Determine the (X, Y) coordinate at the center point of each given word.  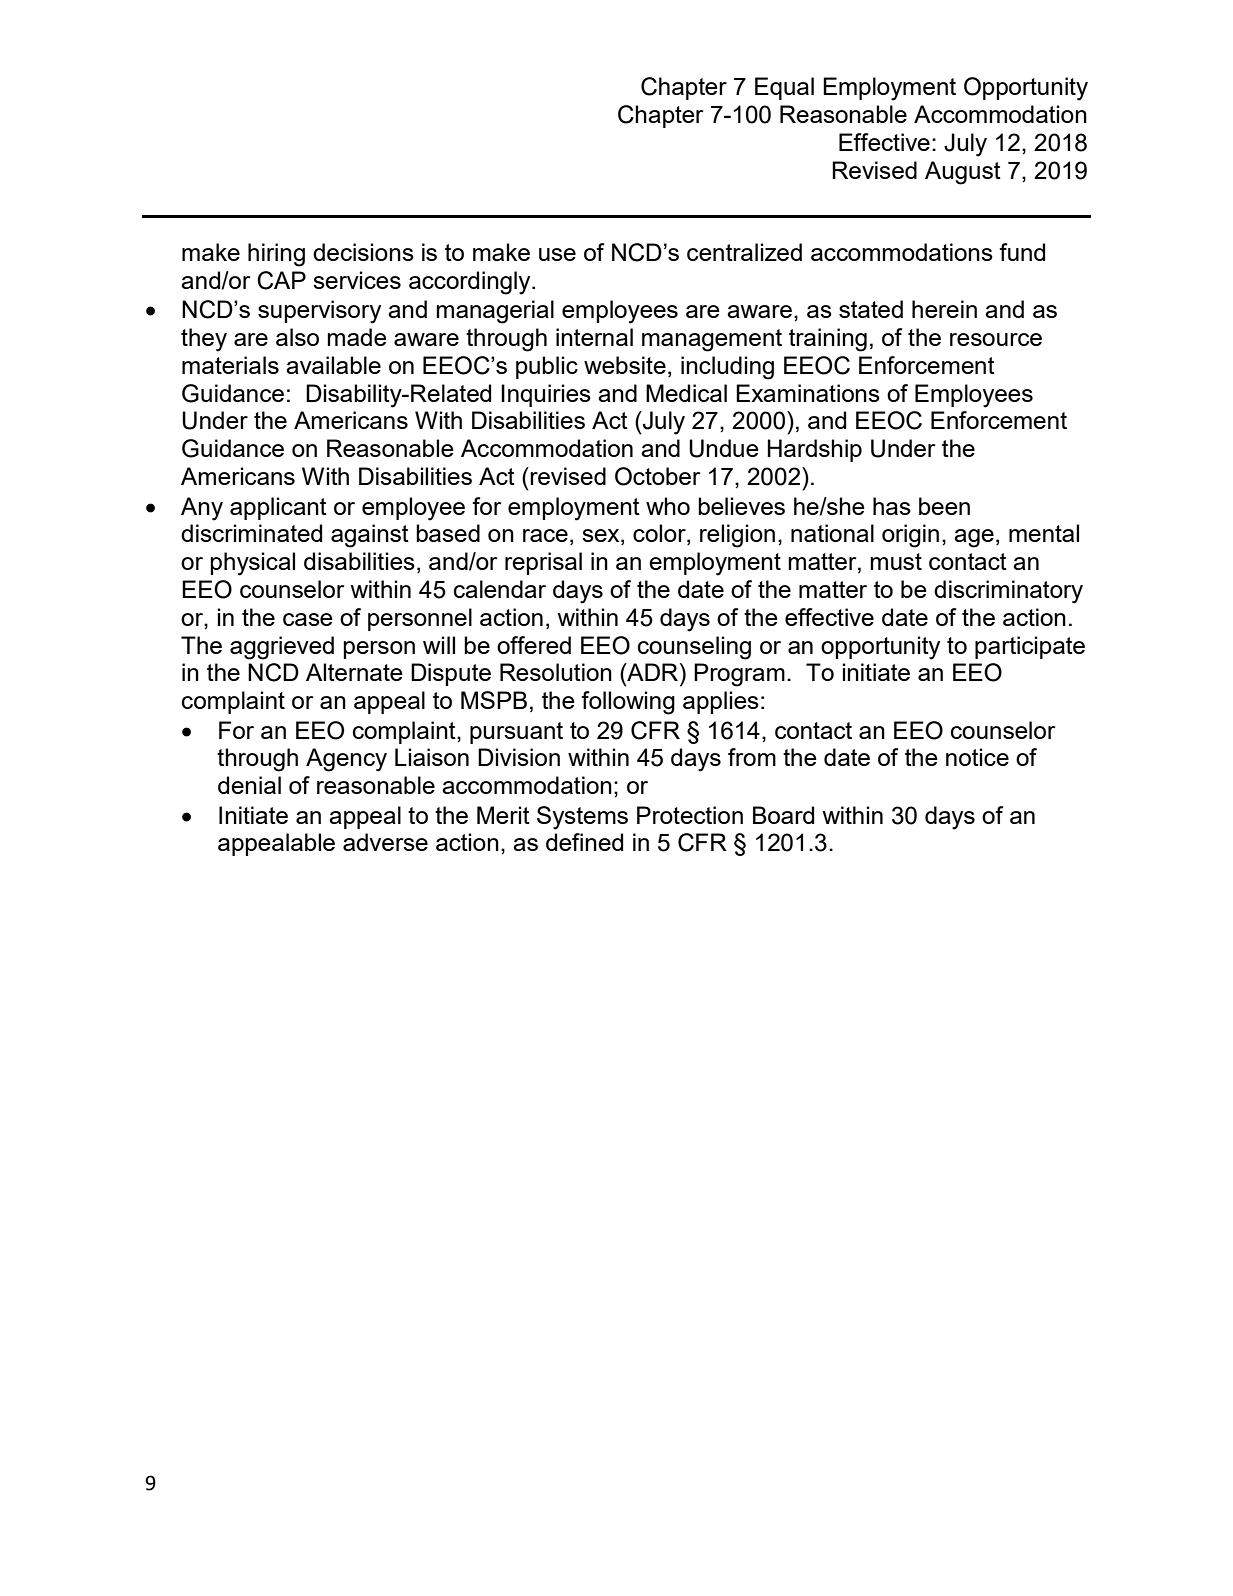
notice (977, 757)
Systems (582, 818)
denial (249, 785)
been (944, 506)
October (657, 476)
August (963, 173)
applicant (278, 508)
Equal (784, 88)
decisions (363, 252)
